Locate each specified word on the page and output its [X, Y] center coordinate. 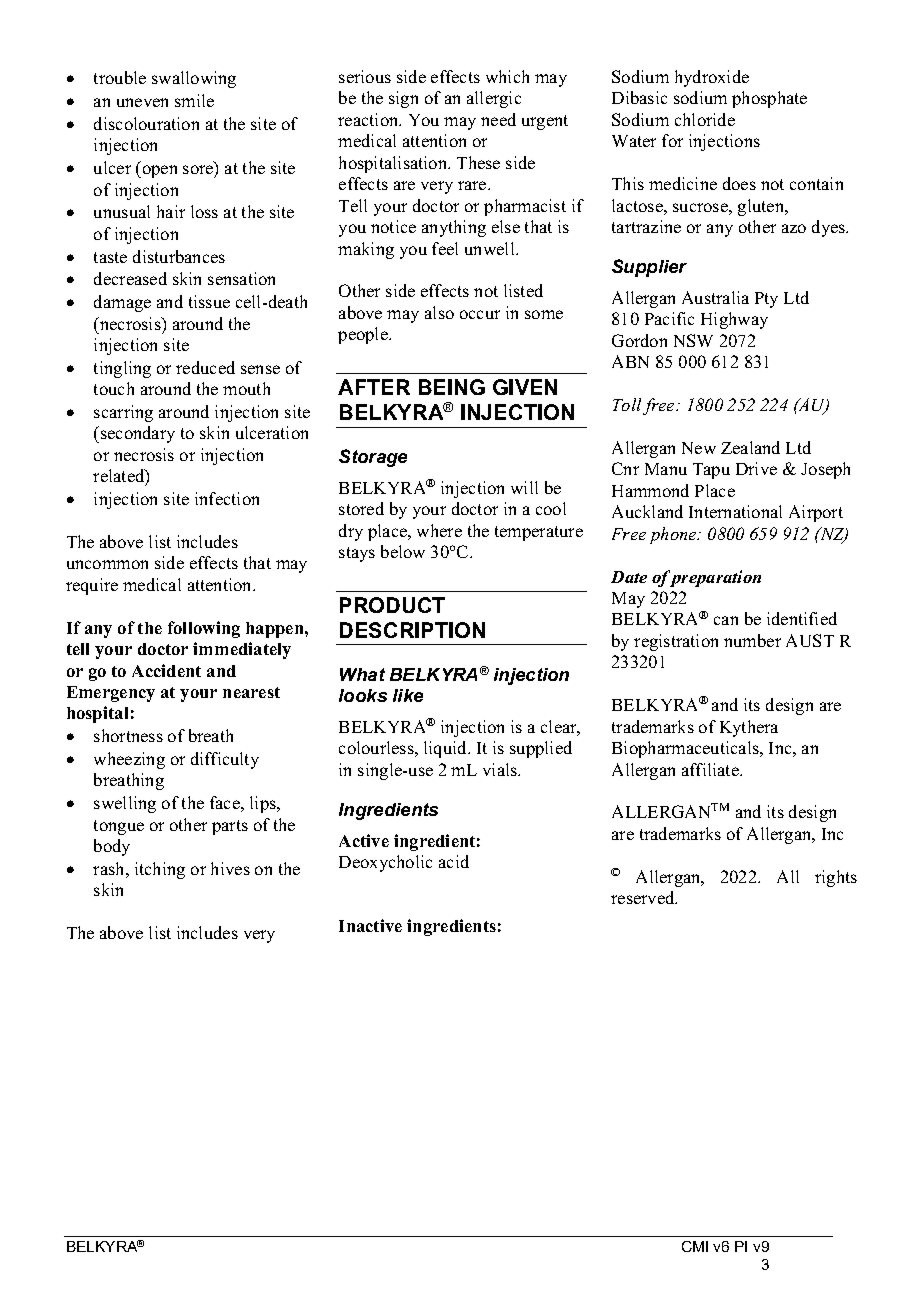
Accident [166, 670]
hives [230, 868]
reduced [205, 367]
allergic [494, 99]
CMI [695, 1246]
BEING [452, 387]
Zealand [750, 447]
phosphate [769, 99]
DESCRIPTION [412, 630]
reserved [644, 897]
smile [194, 100]
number [752, 640]
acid [454, 861]
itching [160, 870]
